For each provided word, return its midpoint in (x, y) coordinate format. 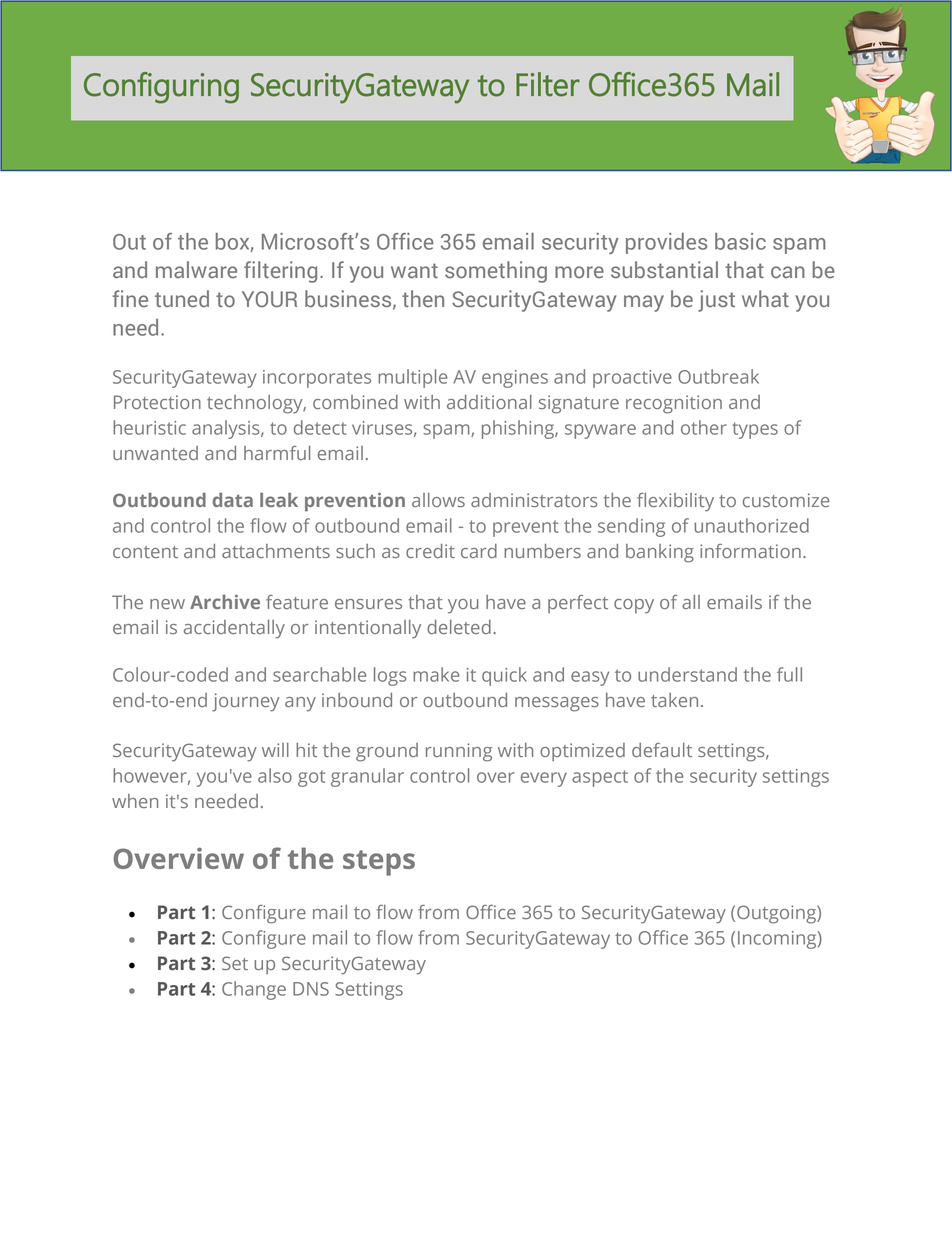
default (662, 750)
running (459, 752)
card (479, 551)
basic (740, 241)
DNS (311, 989)
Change (254, 990)
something (496, 272)
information (750, 551)
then (423, 298)
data (233, 500)
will (275, 750)
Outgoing (777, 914)
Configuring (161, 88)
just (716, 301)
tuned (182, 298)
